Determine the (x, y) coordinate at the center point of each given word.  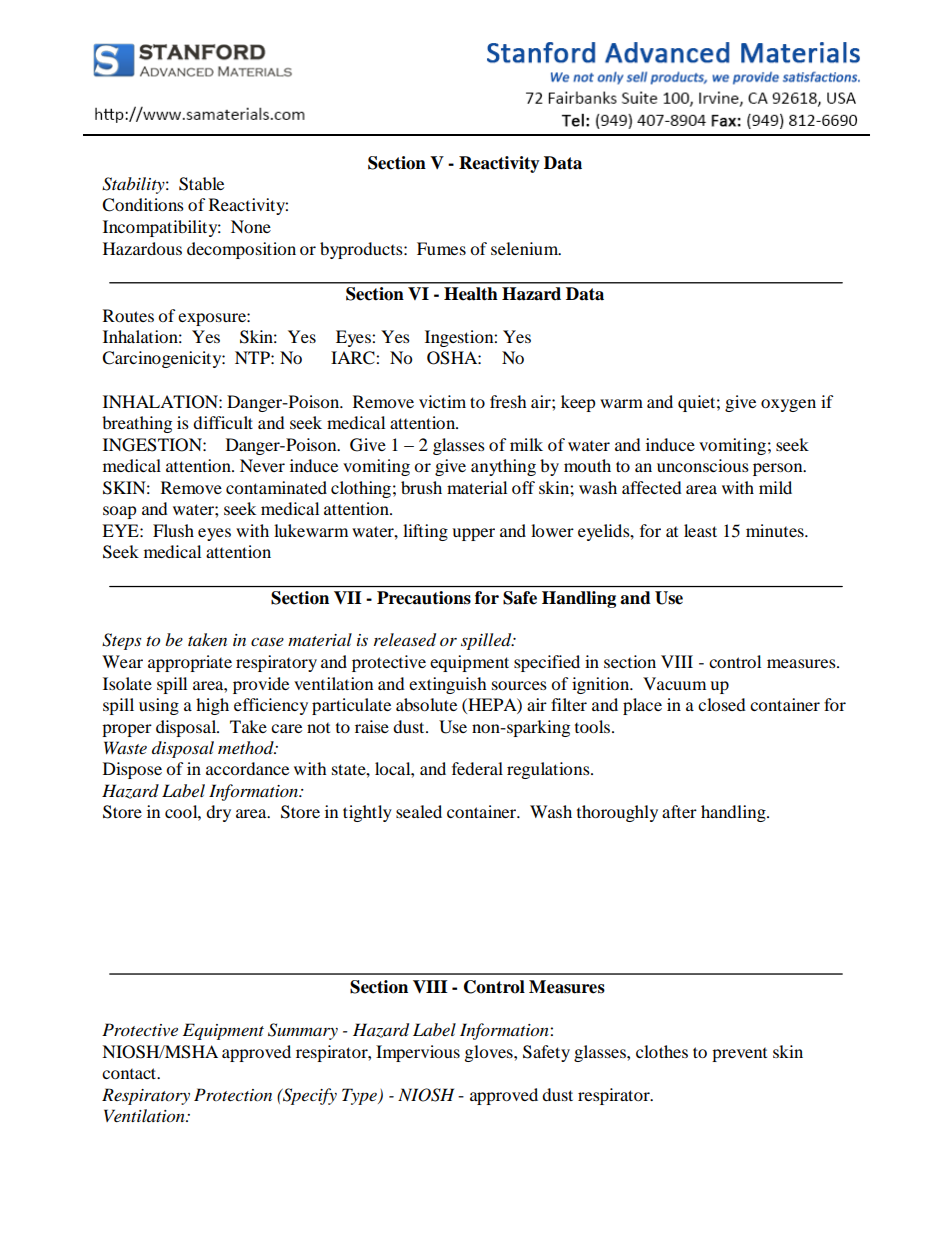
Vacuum (674, 683)
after (679, 811)
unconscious (703, 465)
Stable (201, 184)
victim (442, 401)
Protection (233, 1094)
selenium (526, 248)
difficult (223, 422)
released (405, 640)
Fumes (441, 248)
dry (218, 813)
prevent (739, 1055)
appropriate (190, 663)
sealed (419, 811)
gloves (490, 1053)
